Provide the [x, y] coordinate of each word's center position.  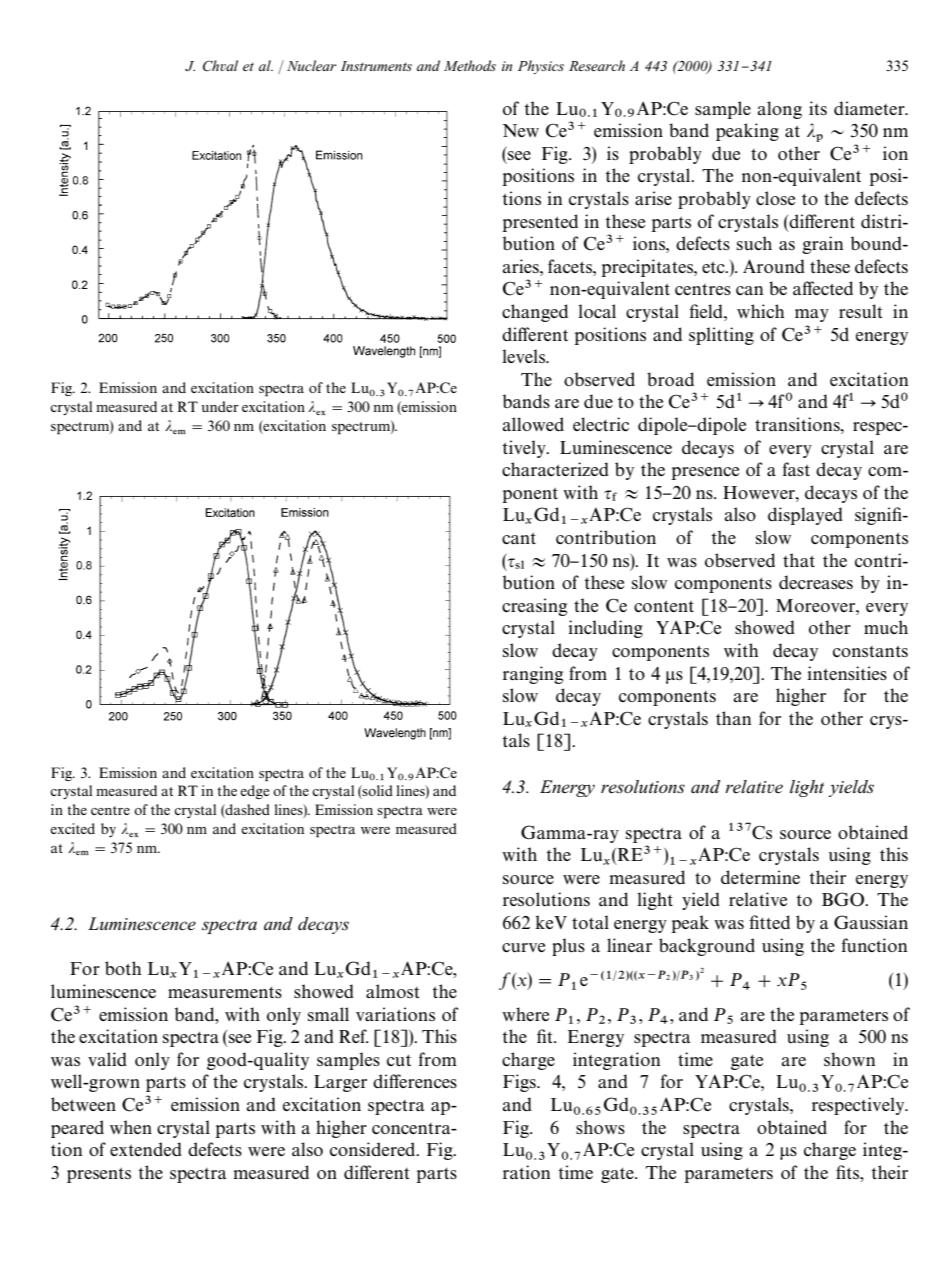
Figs [520, 1083]
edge [254, 792]
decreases [816, 582]
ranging [533, 675]
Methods [470, 65]
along [780, 110]
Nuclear [311, 65]
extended [146, 1149]
